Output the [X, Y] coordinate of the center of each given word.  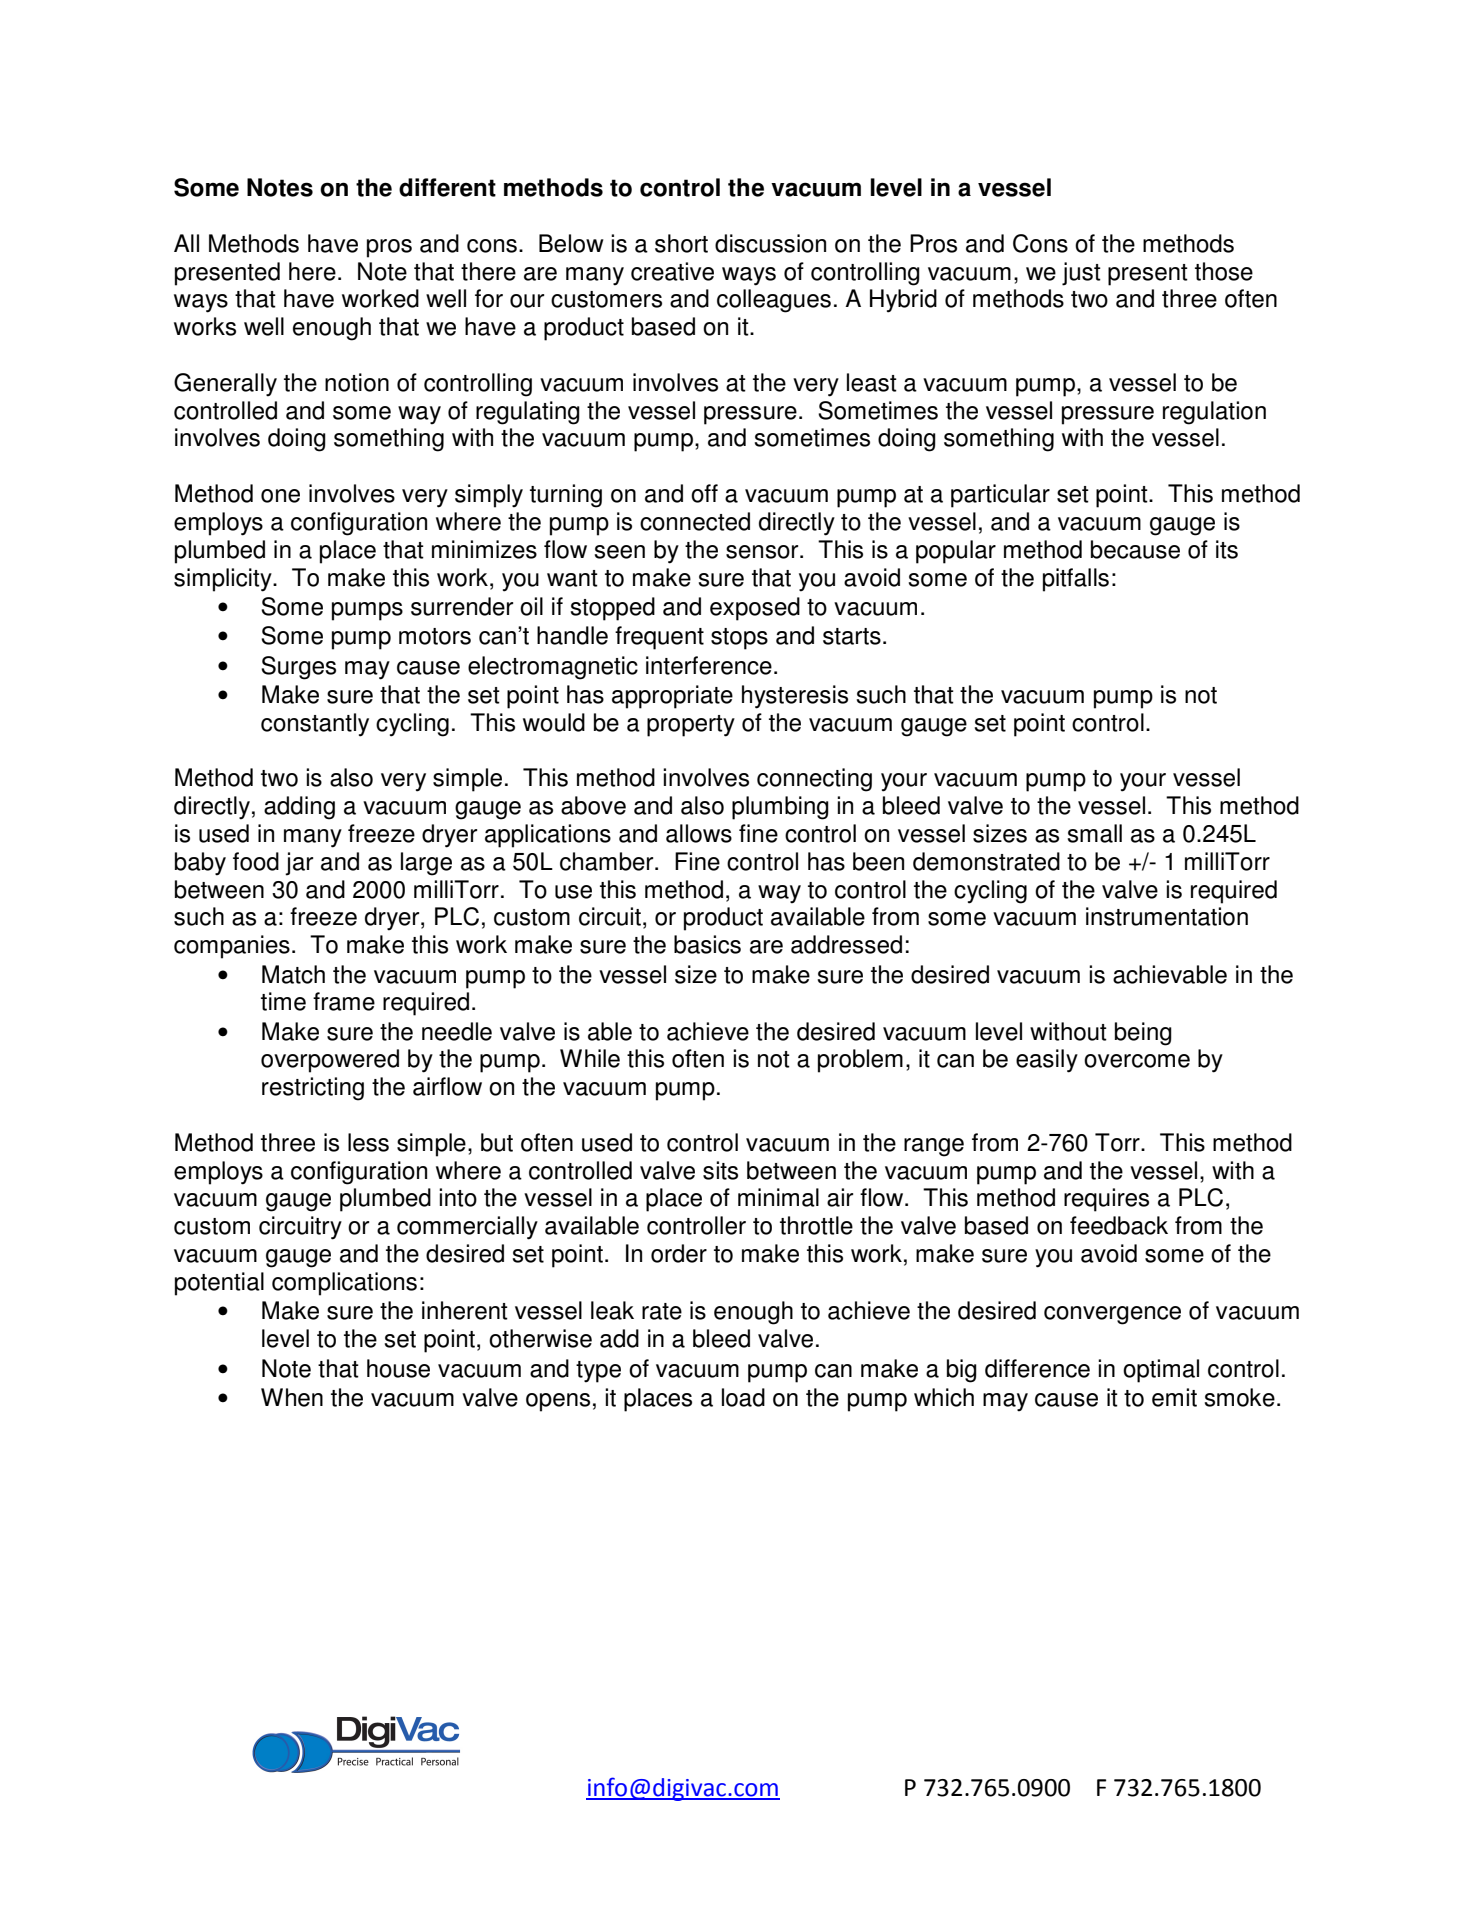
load [743, 1397]
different [447, 187]
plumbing [780, 808]
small [1095, 833]
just [1081, 274]
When [292, 1397]
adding [299, 808]
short [681, 243]
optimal [1161, 1371]
